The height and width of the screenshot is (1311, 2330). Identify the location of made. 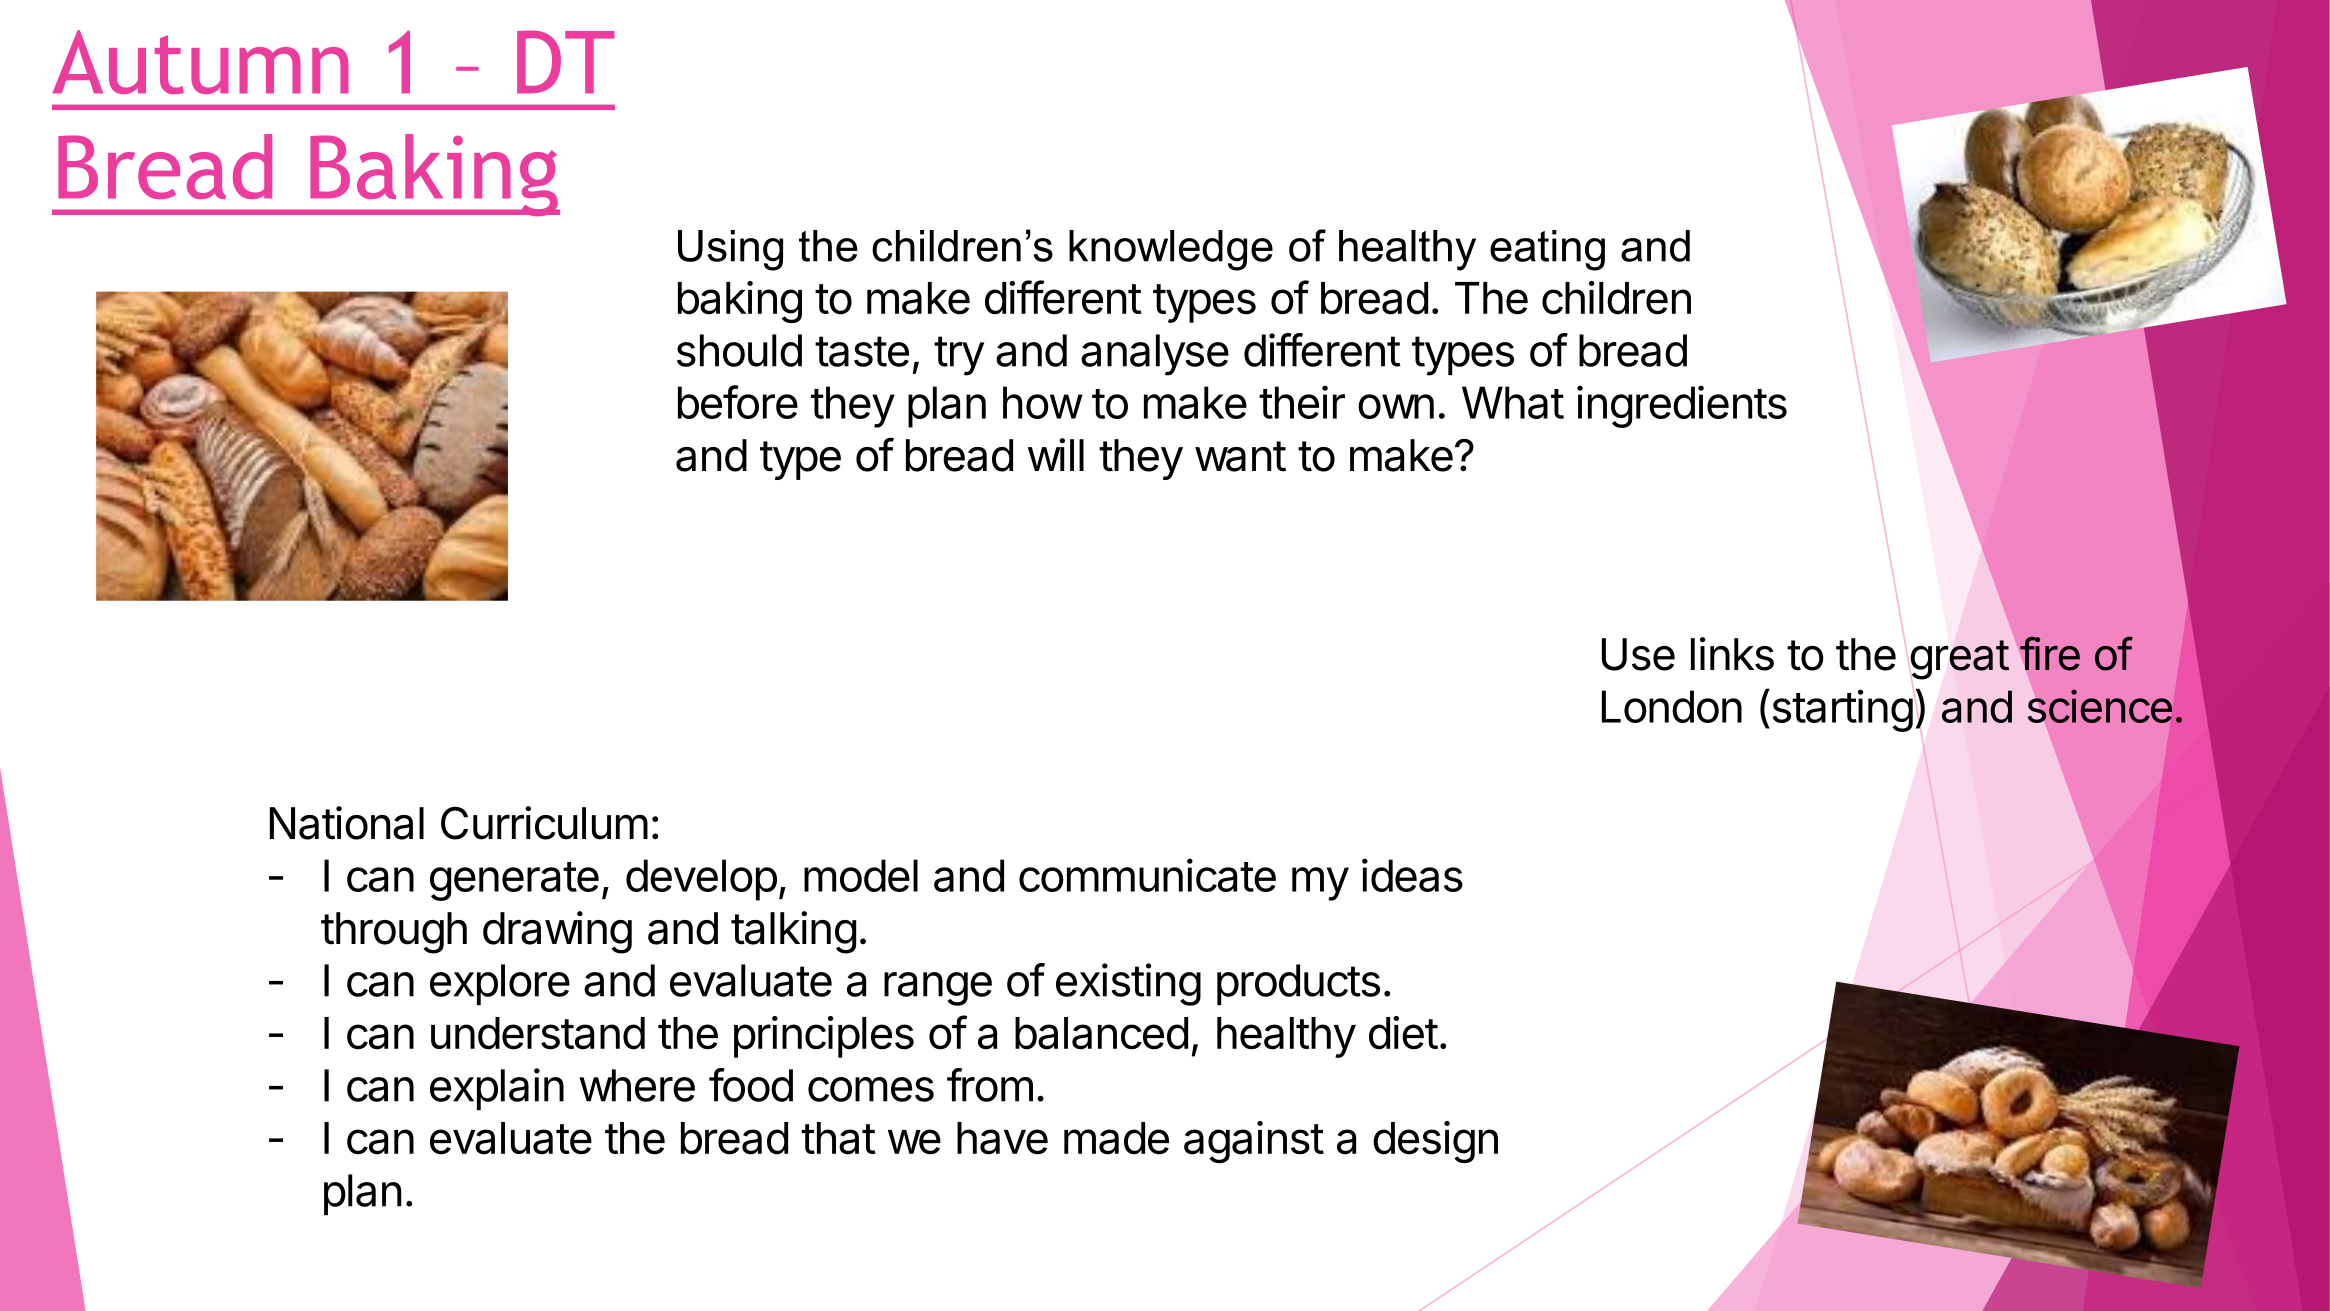
(1116, 1138).
